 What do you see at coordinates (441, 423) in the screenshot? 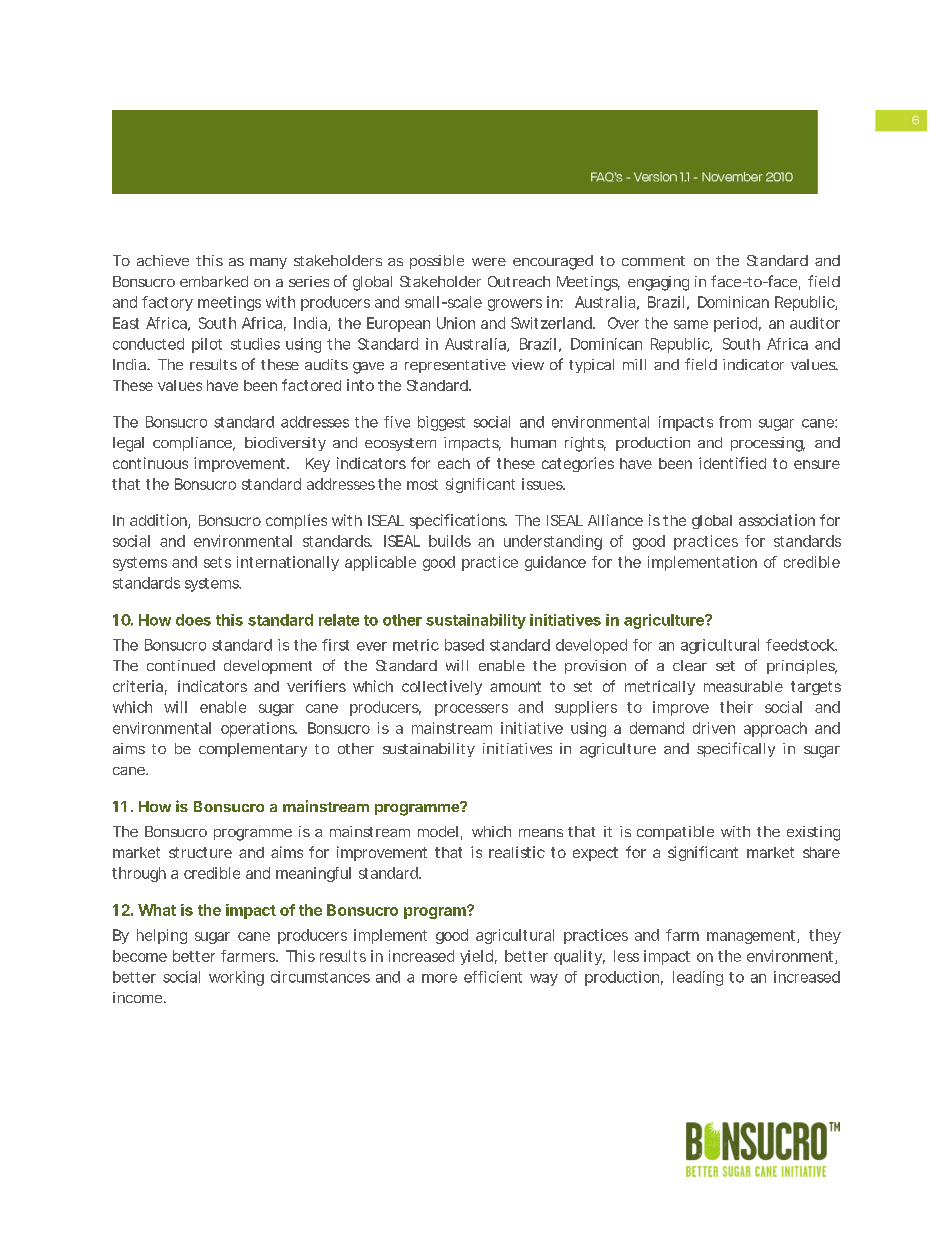
I see `biggest` at bounding box center [441, 423].
